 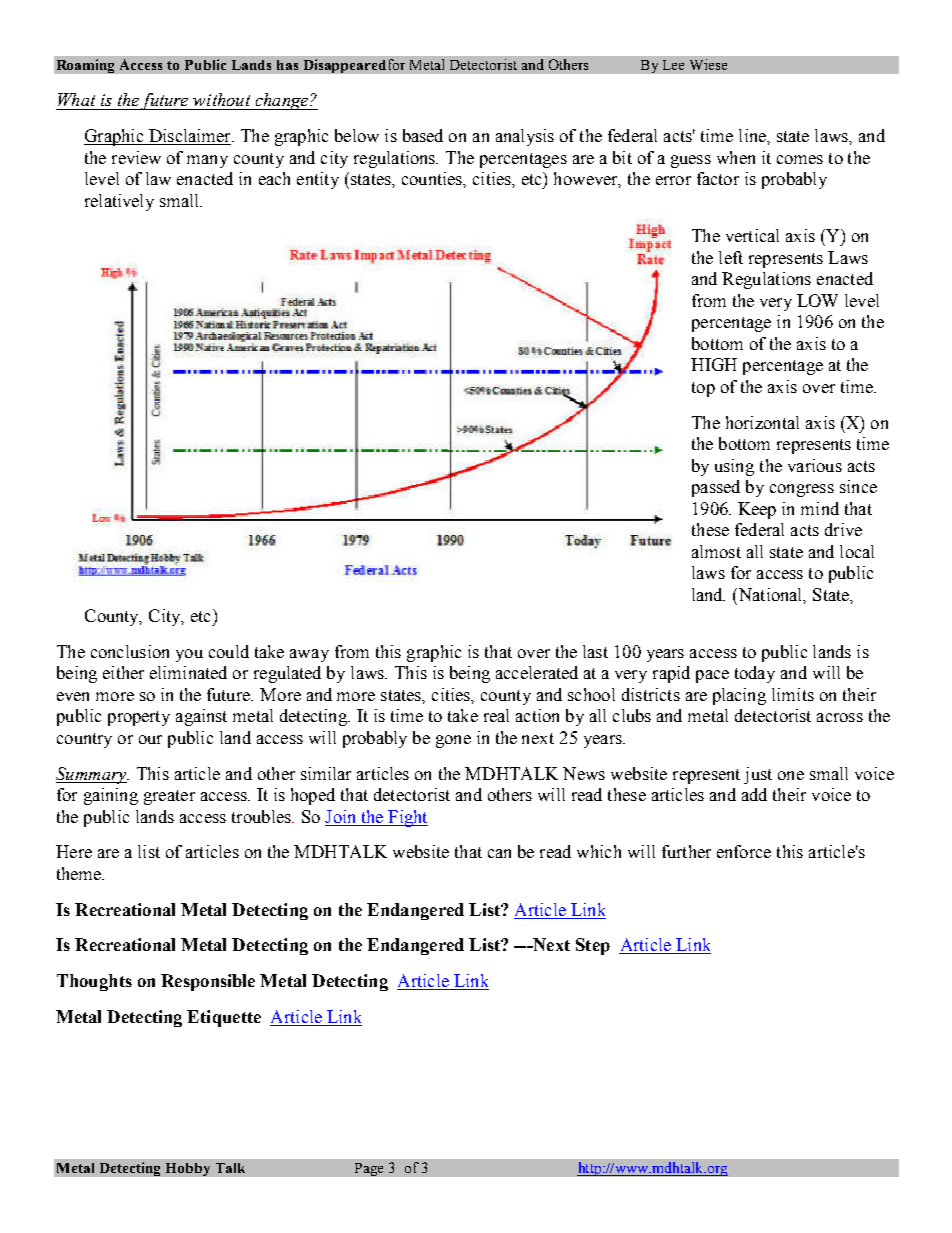 I want to click on top, so click(x=703, y=389).
